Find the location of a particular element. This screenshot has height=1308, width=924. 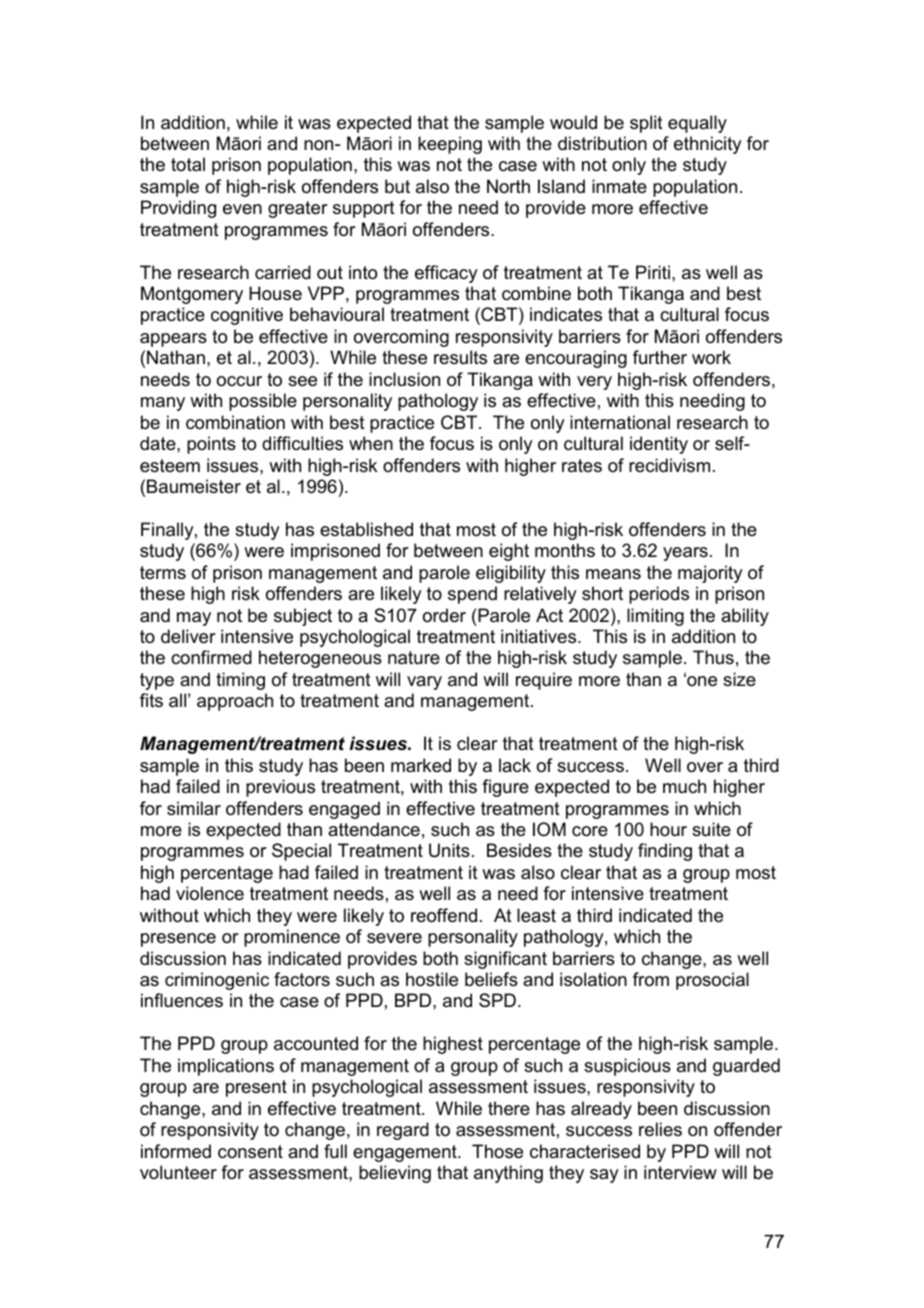

nature is located at coordinates (414, 658).
